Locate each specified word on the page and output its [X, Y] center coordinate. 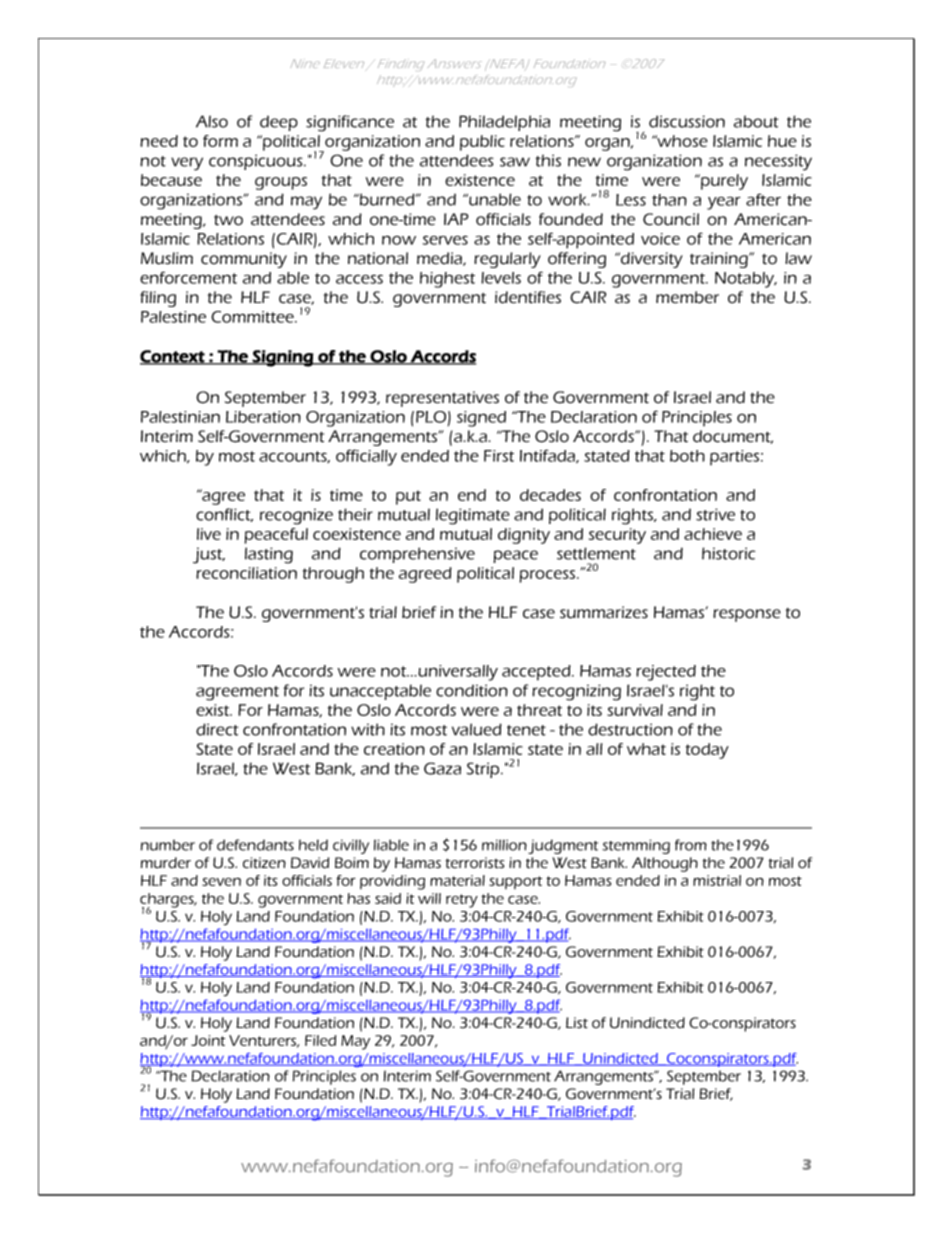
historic [728, 553]
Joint [208, 1040]
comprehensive [417, 555]
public [482, 143]
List [577, 1023]
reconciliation [246, 573]
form [220, 141]
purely [723, 182]
